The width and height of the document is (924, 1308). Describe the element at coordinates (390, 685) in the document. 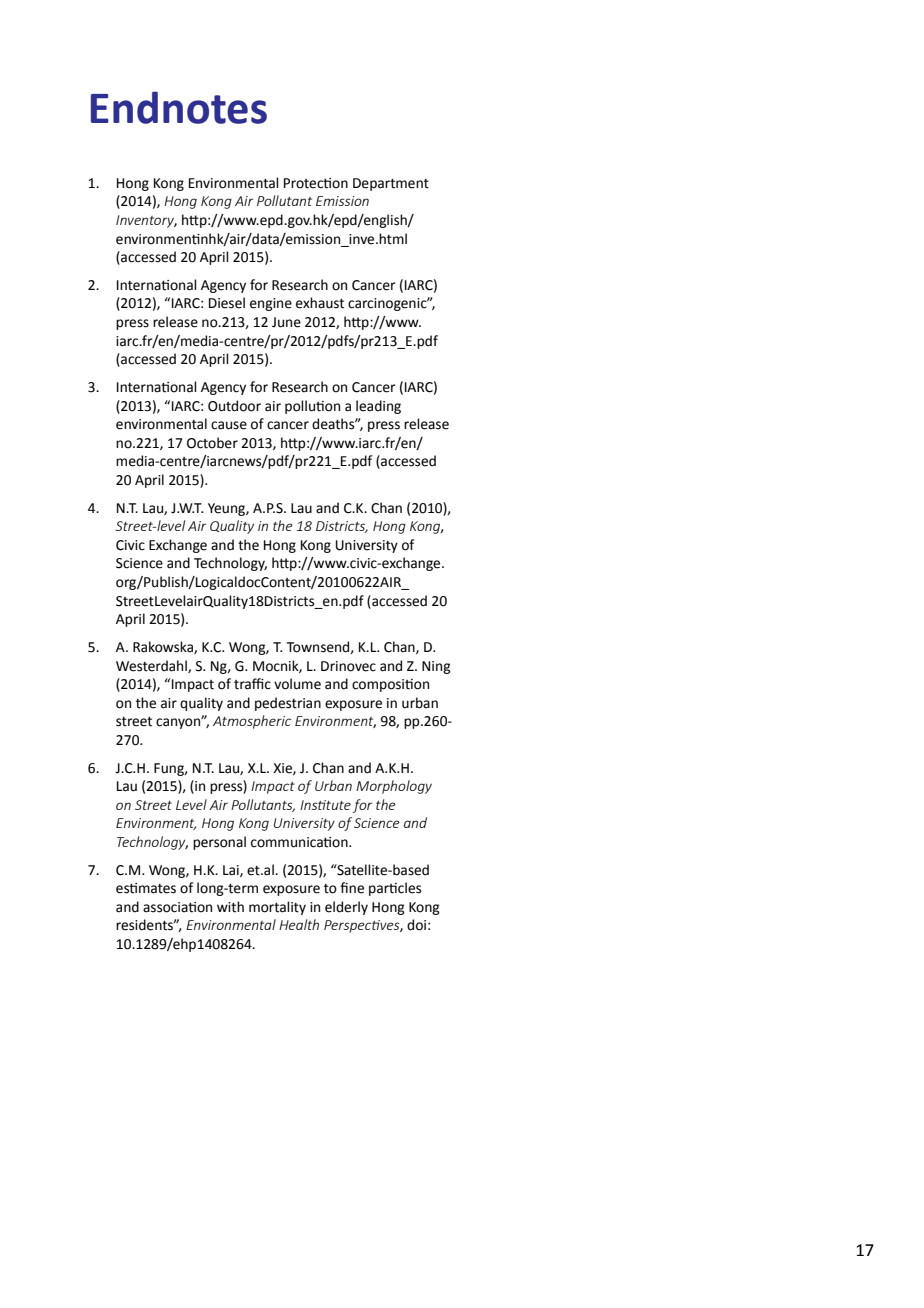

I see `composition` at that location.
